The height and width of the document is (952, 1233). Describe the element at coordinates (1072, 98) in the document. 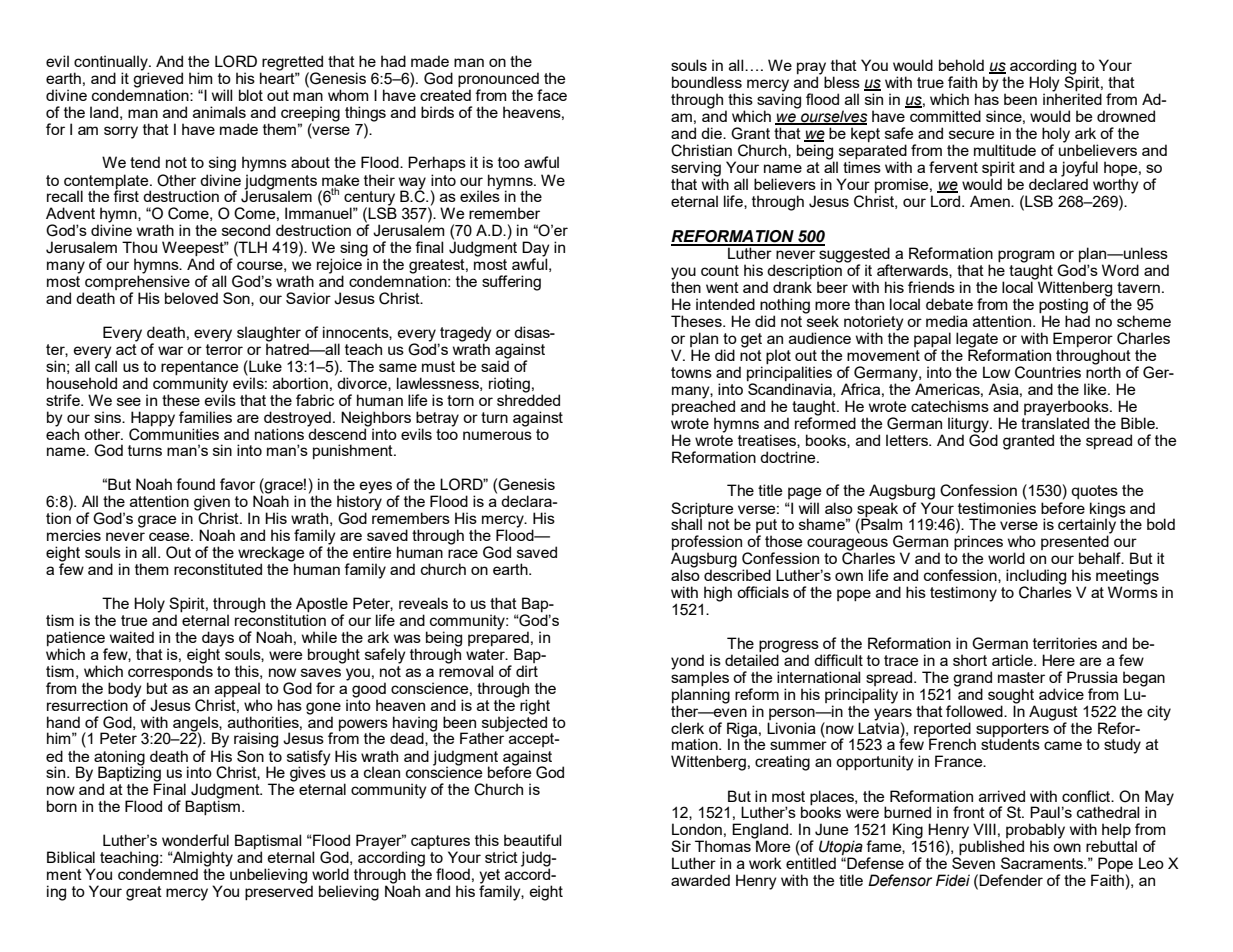

I see `inherited` at that location.
